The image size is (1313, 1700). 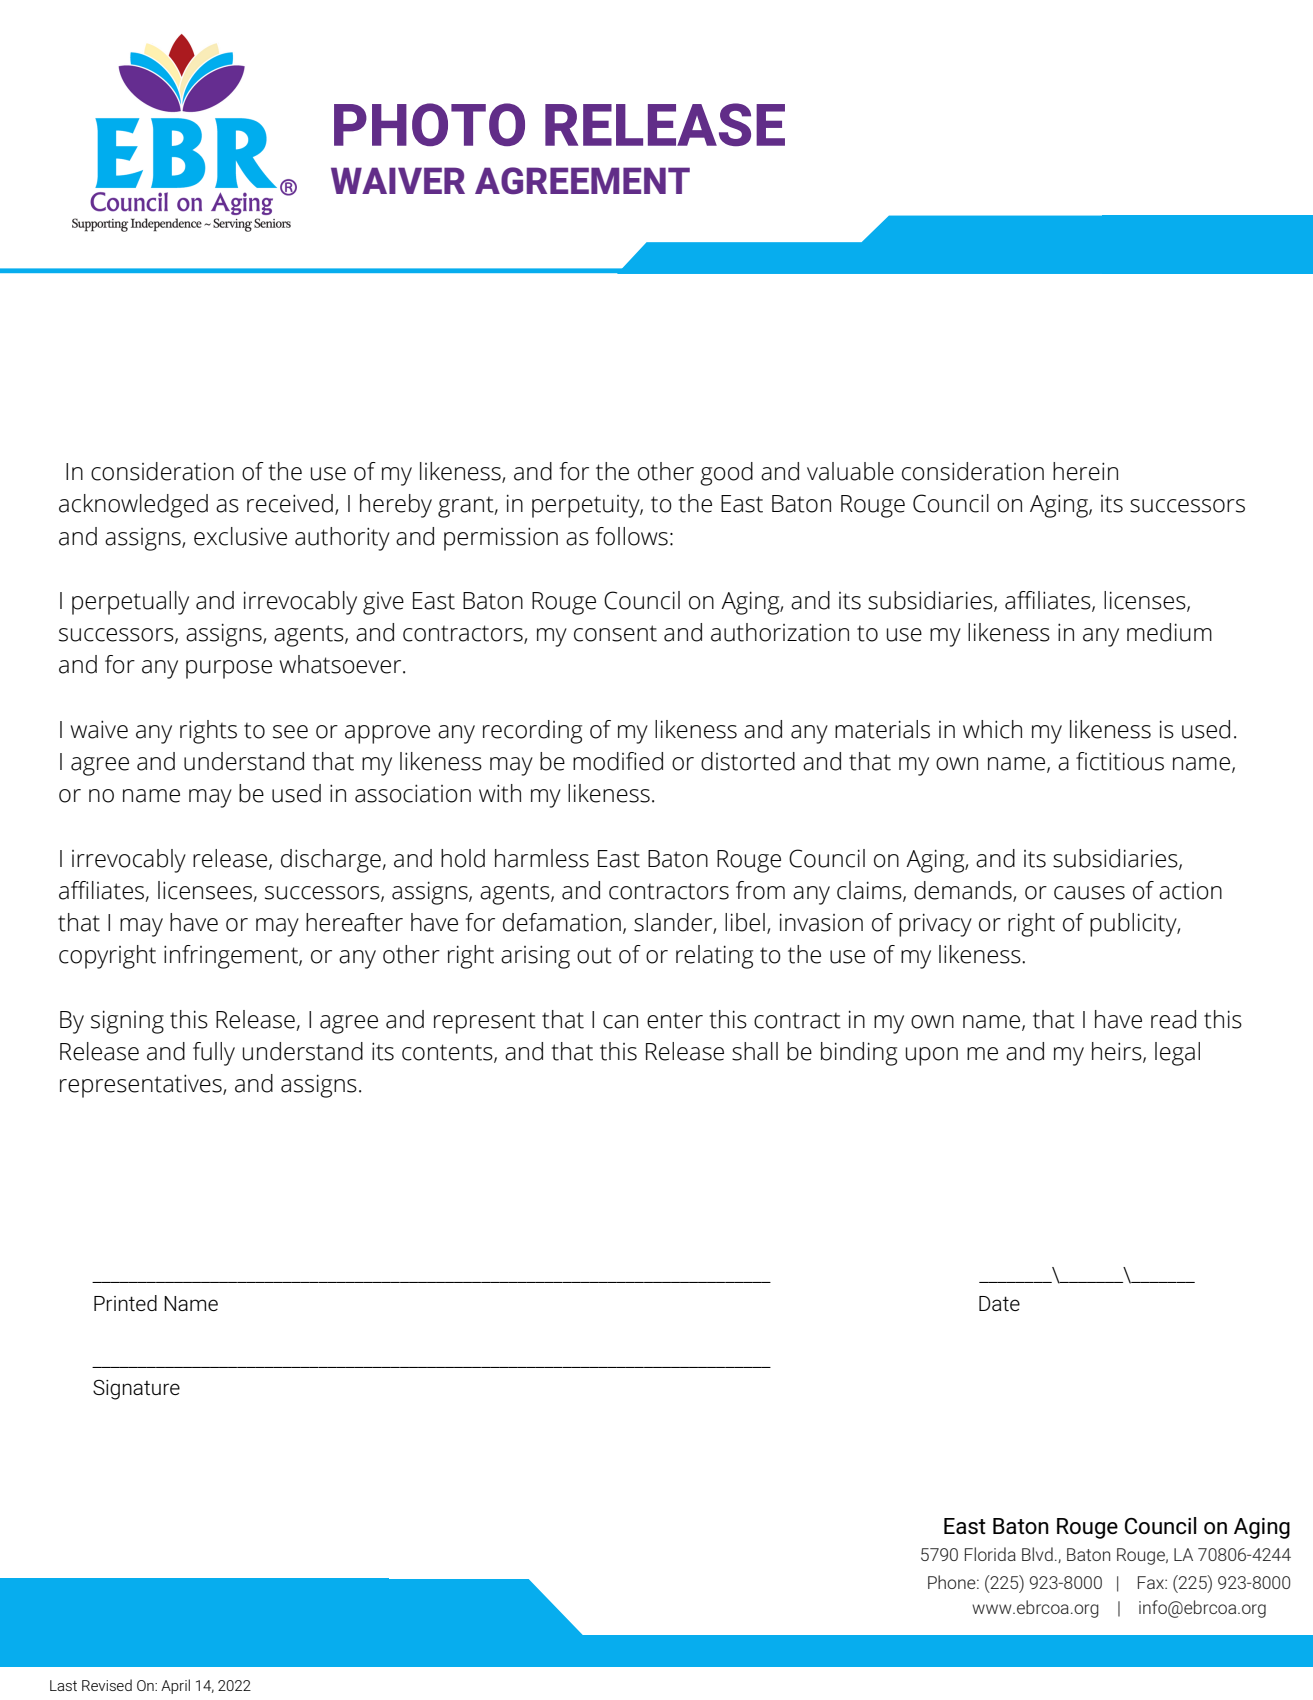 I want to click on exclusive, so click(x=240, y=536).
